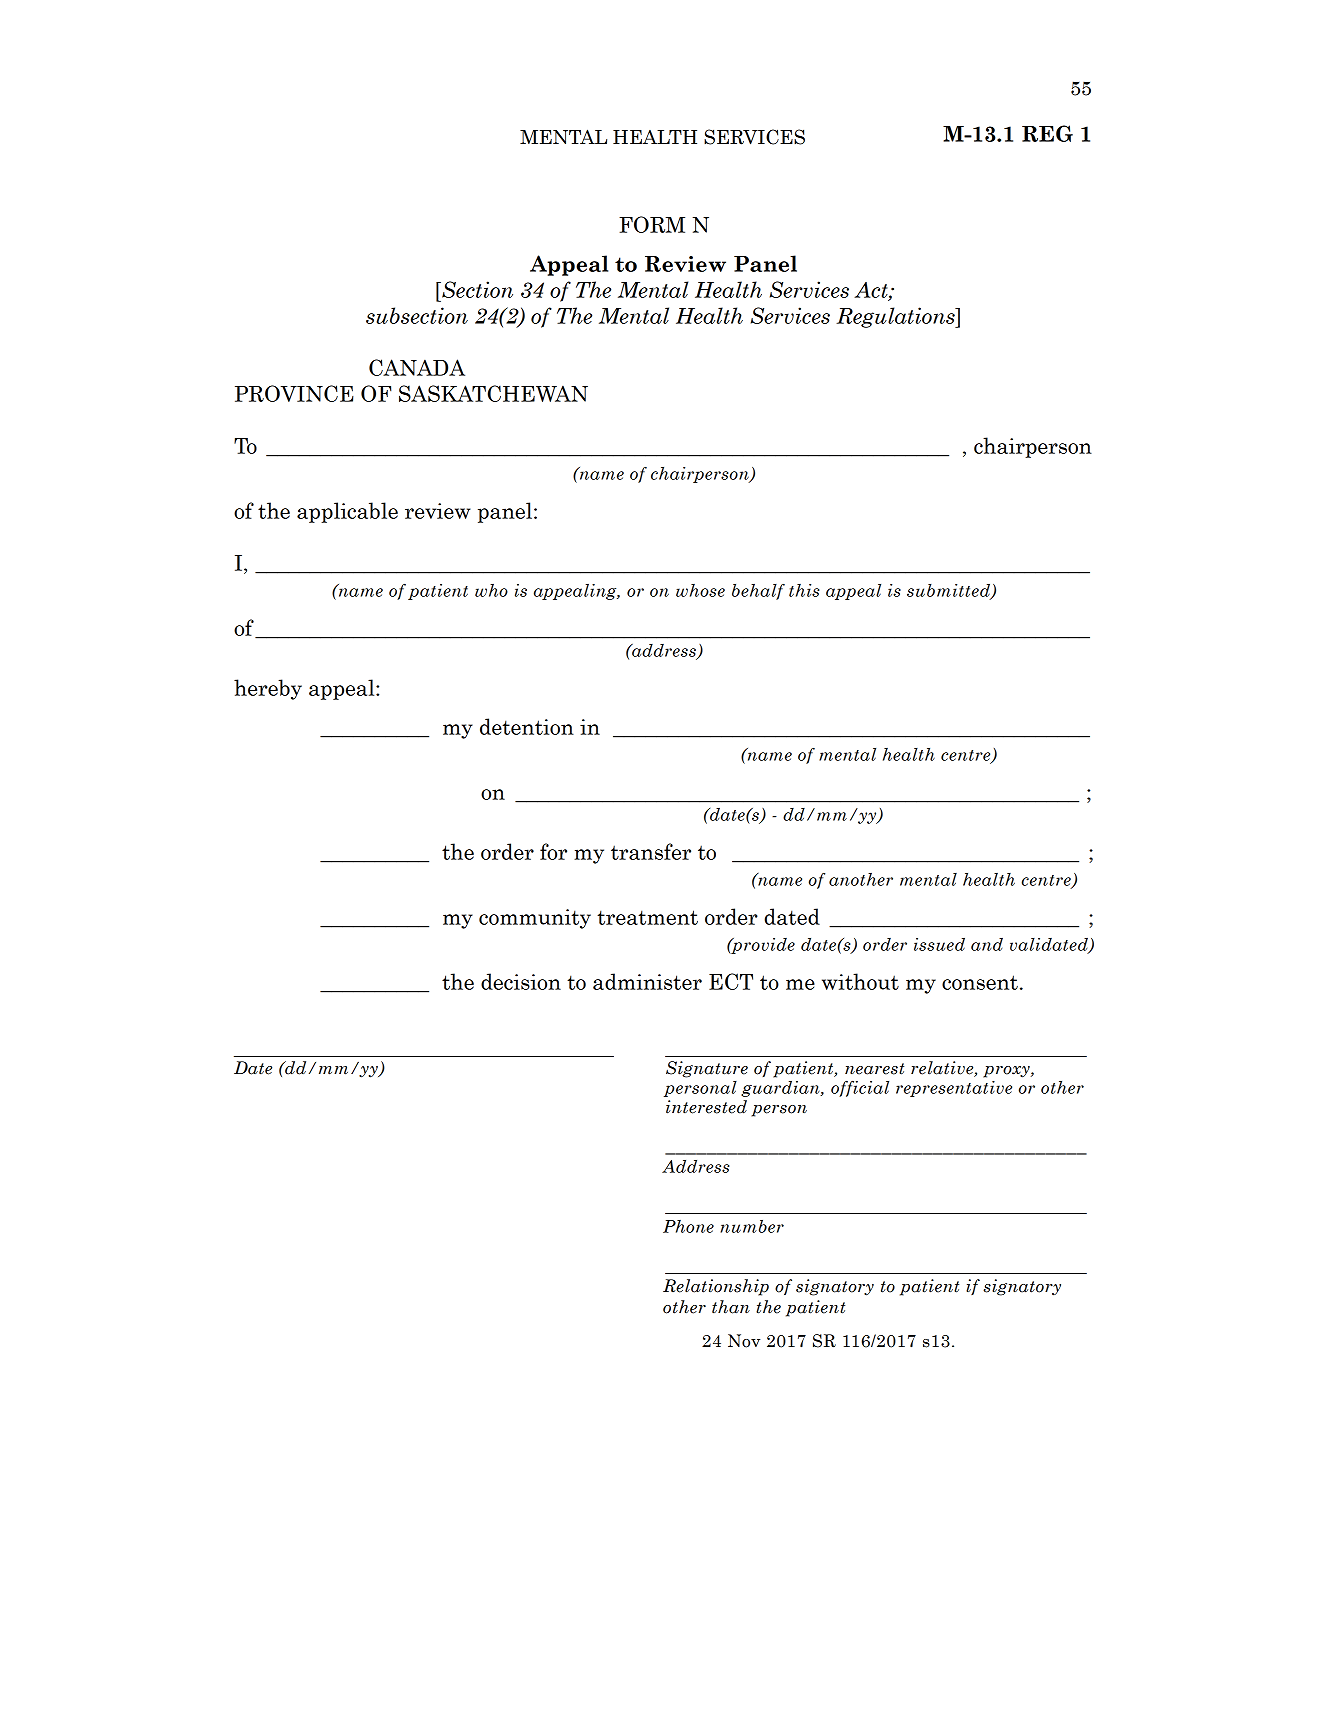 This screenshot has height=1716, width=1326. I want to click on Relationship, so click(716, 1287).
